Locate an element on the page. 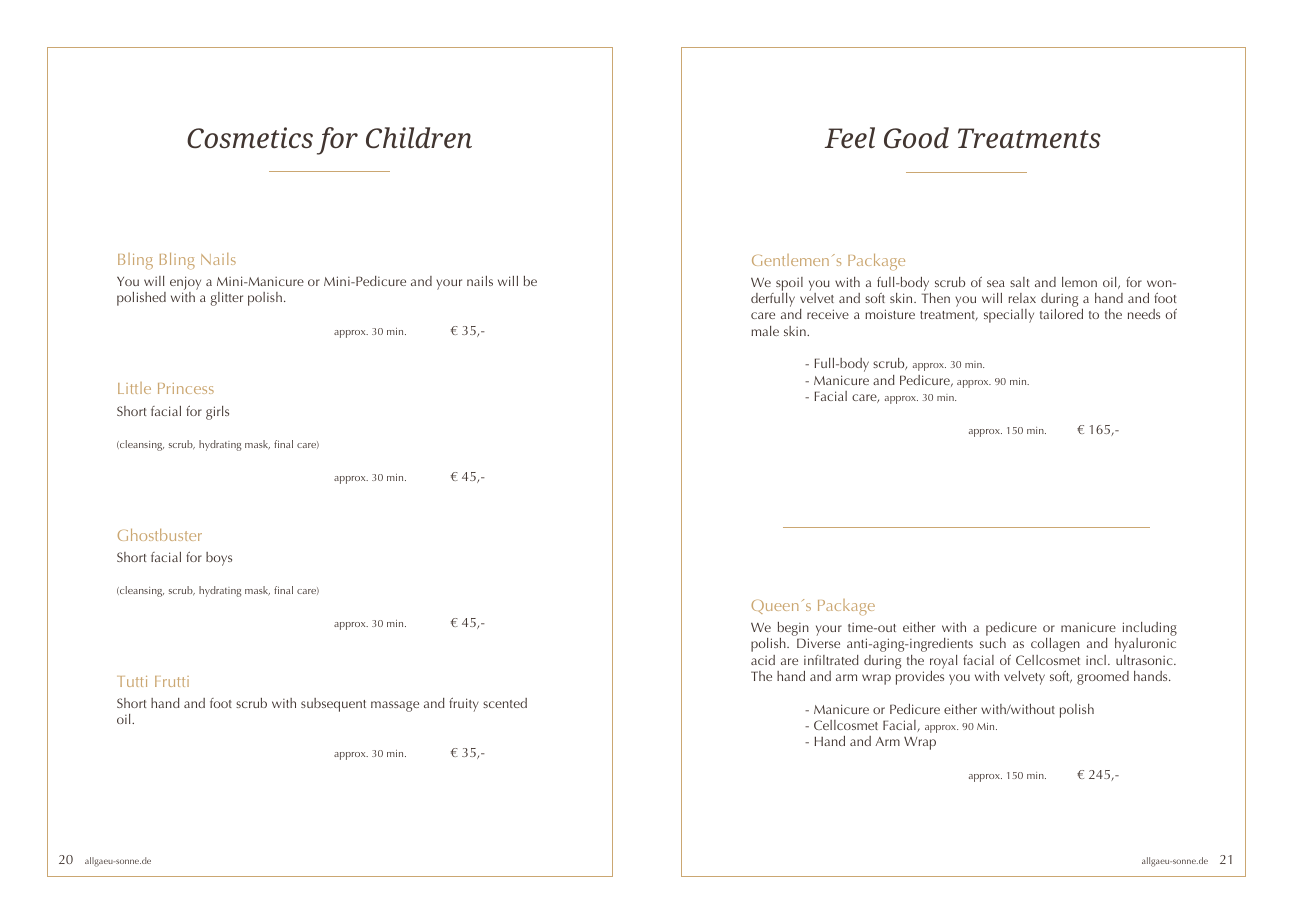 The width and height of the document is (1293, 924). Good is located at coordinates (916, 138).
